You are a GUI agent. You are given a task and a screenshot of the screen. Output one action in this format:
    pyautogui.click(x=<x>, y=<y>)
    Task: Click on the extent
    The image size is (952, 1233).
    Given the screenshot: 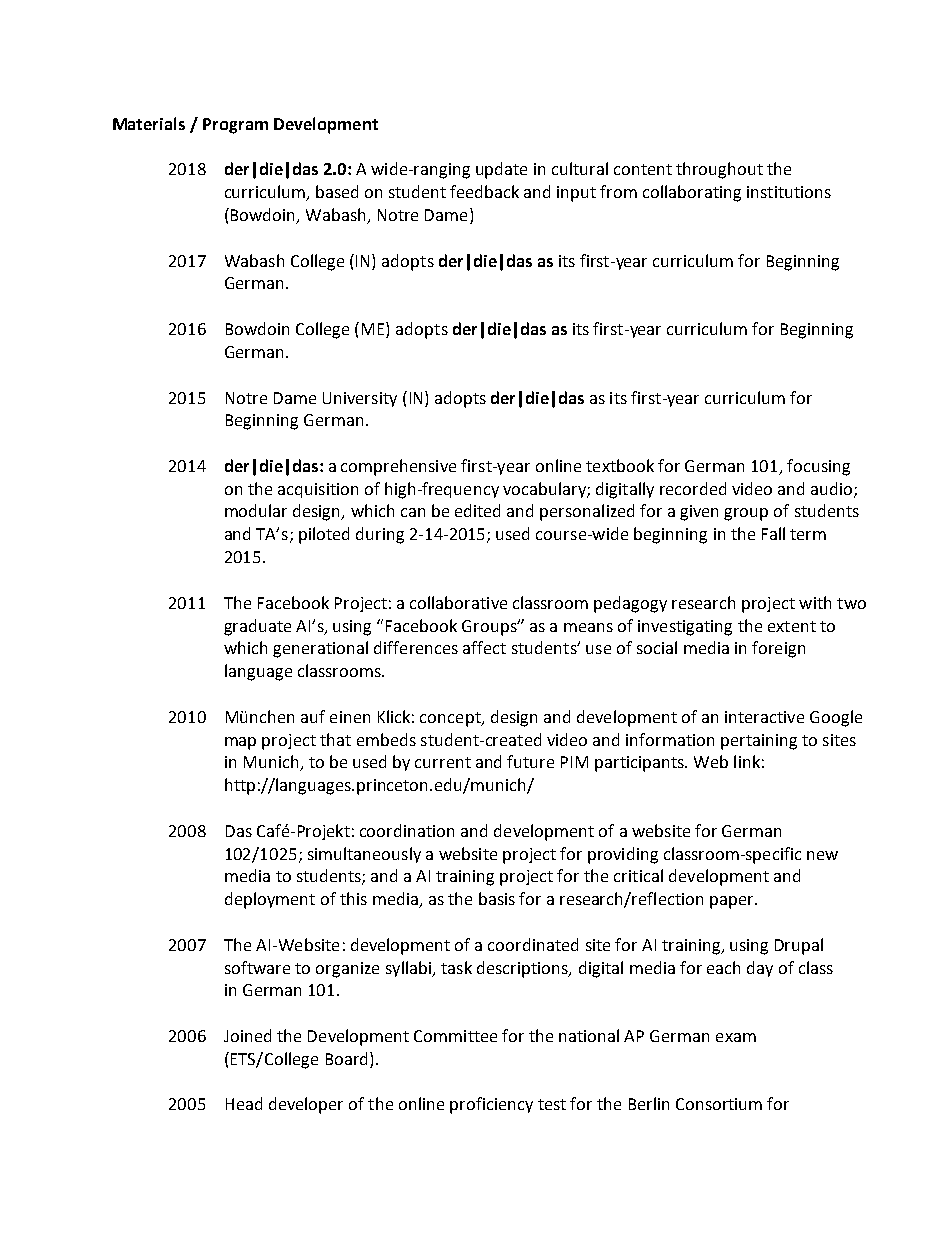 What is the action you would take?
    pyautogui.click(x=792, y=626)
